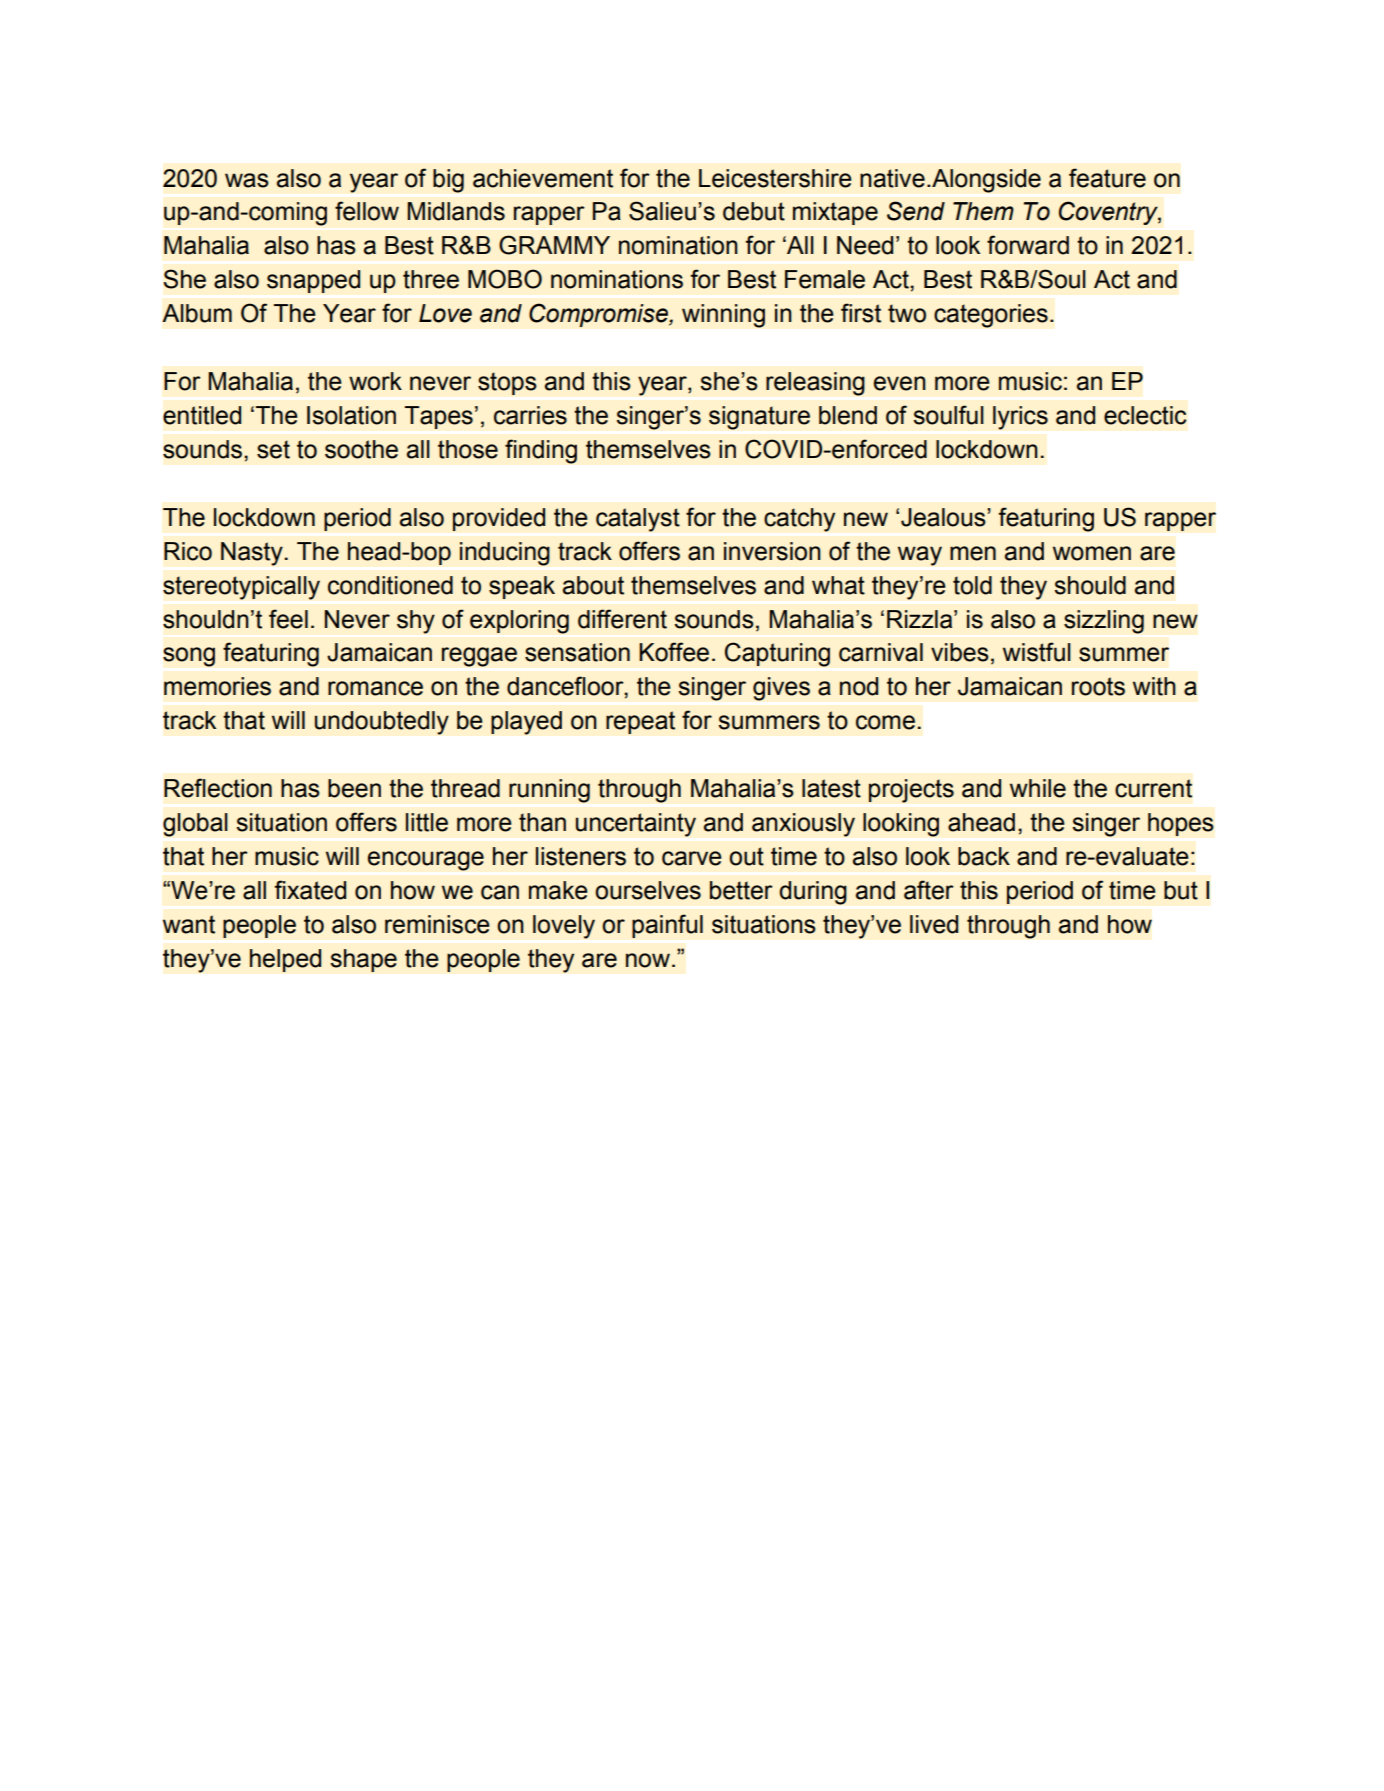 The width and height of the document is (1384, 1791). Describe the element at coordinates (723, 316) in the document. I see `winning` at that location.
